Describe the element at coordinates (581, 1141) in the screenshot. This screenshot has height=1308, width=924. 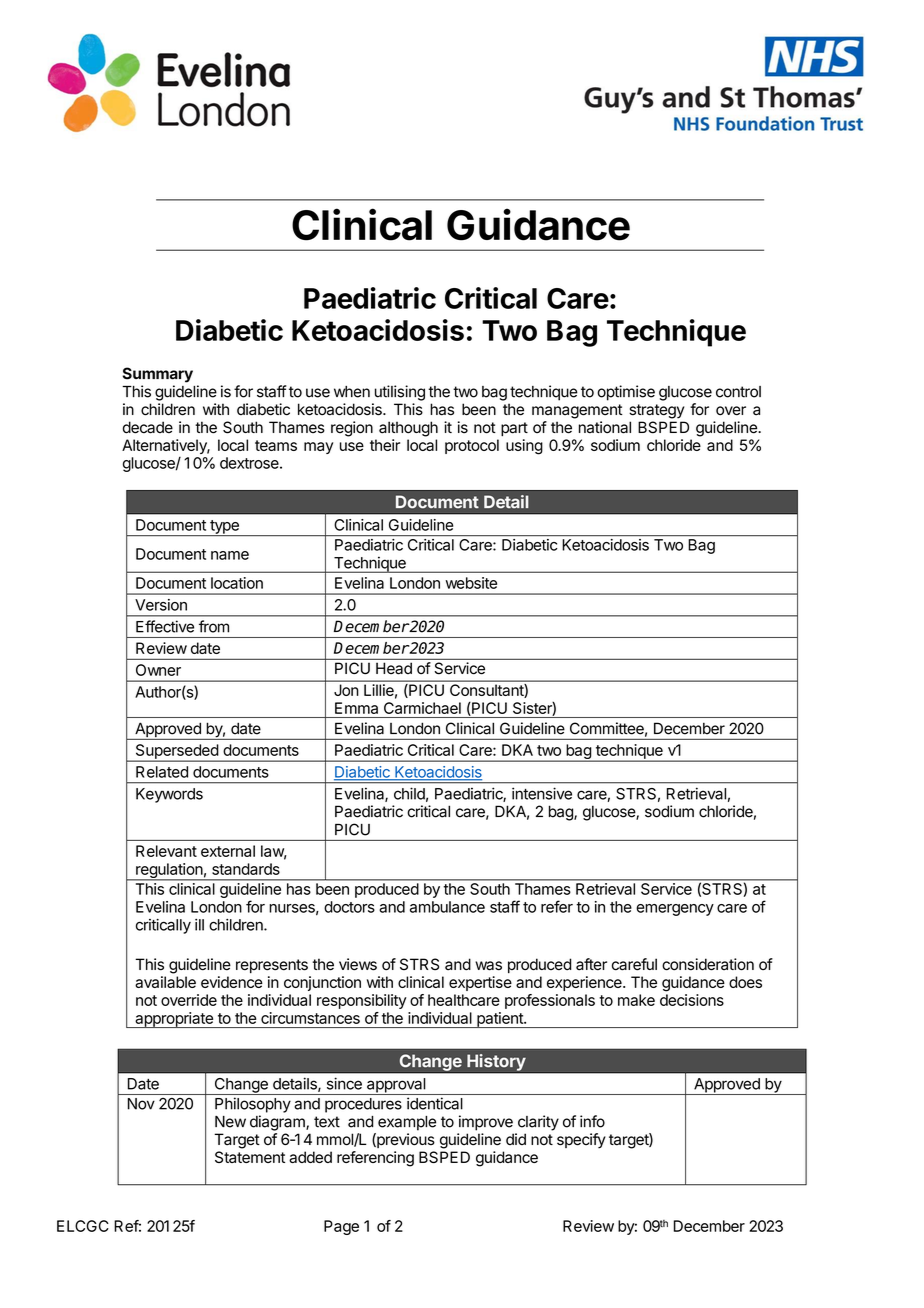
I see `specify` at that location.
